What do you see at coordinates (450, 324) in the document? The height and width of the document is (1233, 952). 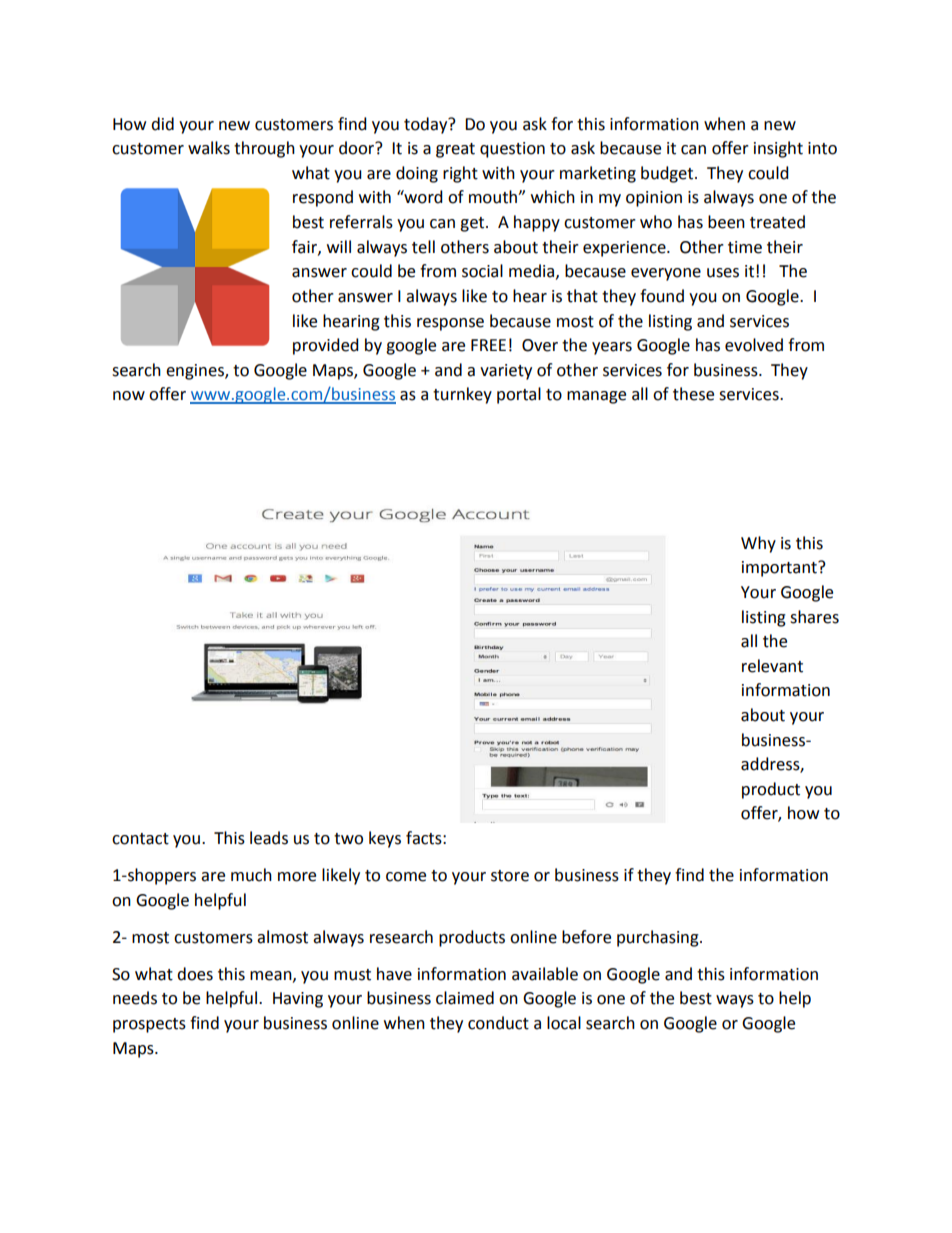 I see `response` at bounding box center [450, 324].
